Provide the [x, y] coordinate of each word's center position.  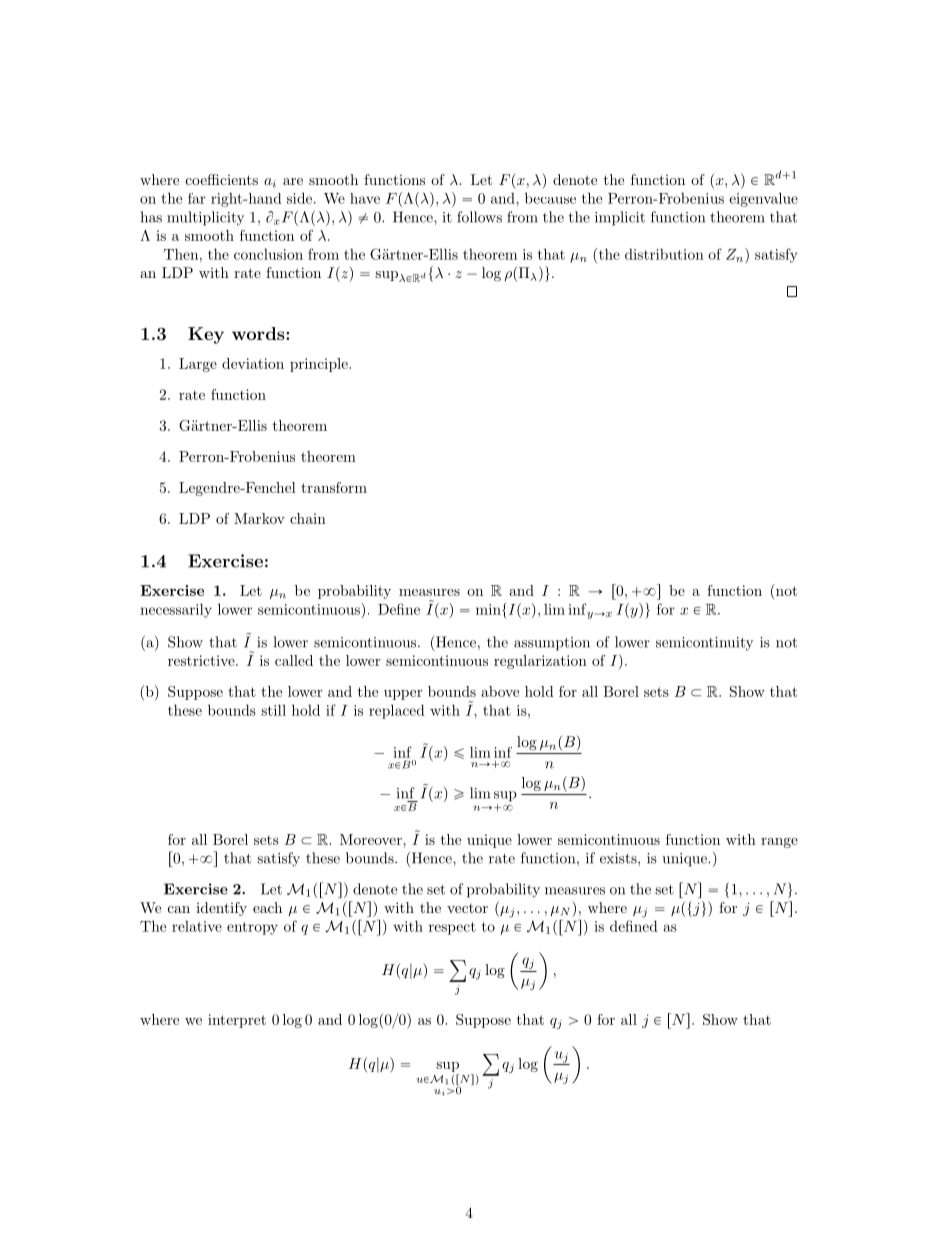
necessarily [176, 610]
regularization [540, 662]
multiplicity [205, 218]
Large [198, 365]
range [779, 843]
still [273, 710]
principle [320, 365]
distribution [664, 254]
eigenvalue [763, 199]
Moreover [372, 839]
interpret [237, 1021]
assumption [552, 644]
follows [479, 217]
